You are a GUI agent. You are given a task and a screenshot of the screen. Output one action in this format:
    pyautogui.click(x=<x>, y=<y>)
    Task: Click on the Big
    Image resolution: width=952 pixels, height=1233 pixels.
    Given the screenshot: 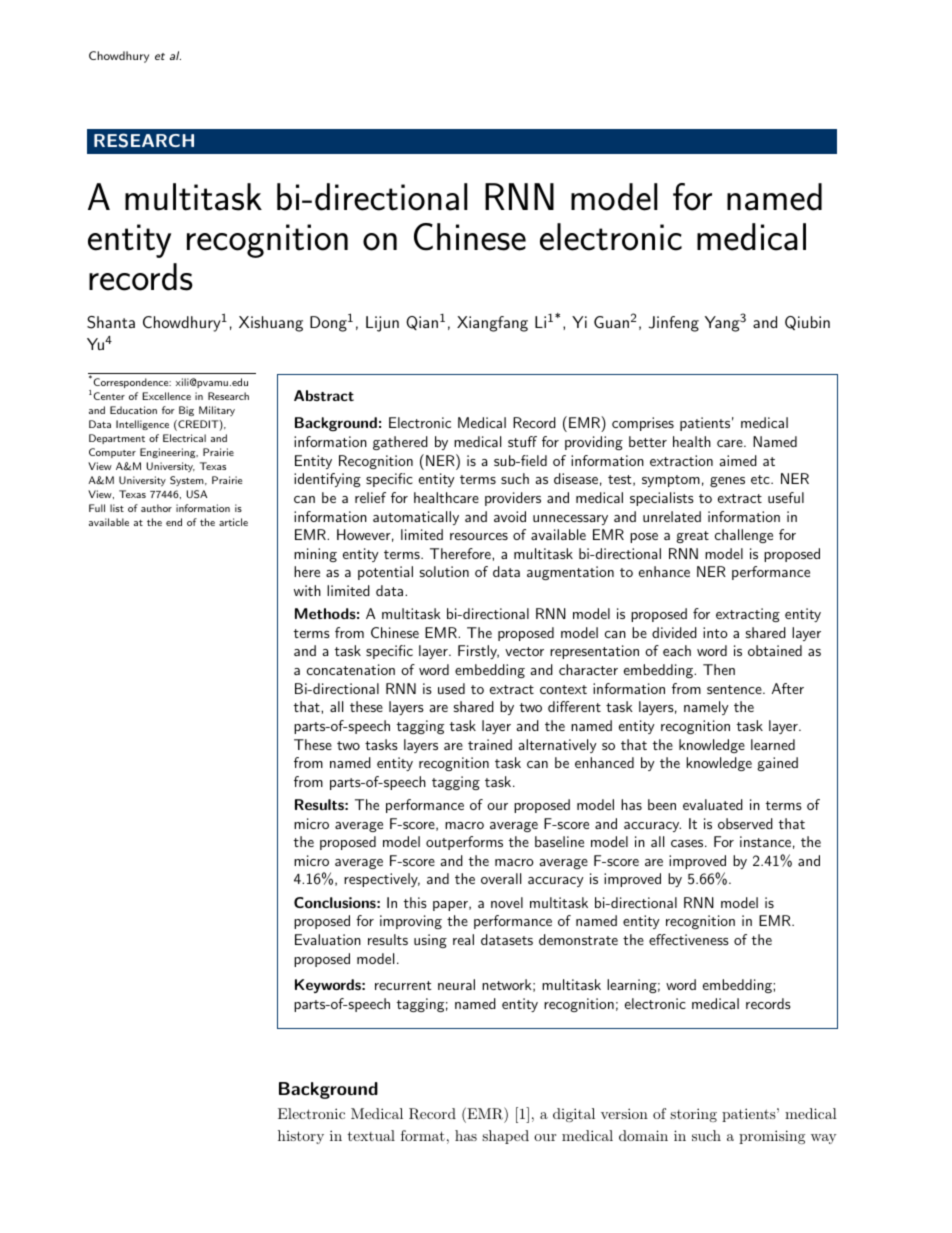 What is the action you would take?
    pyautogui.click(x=186, y=411)
